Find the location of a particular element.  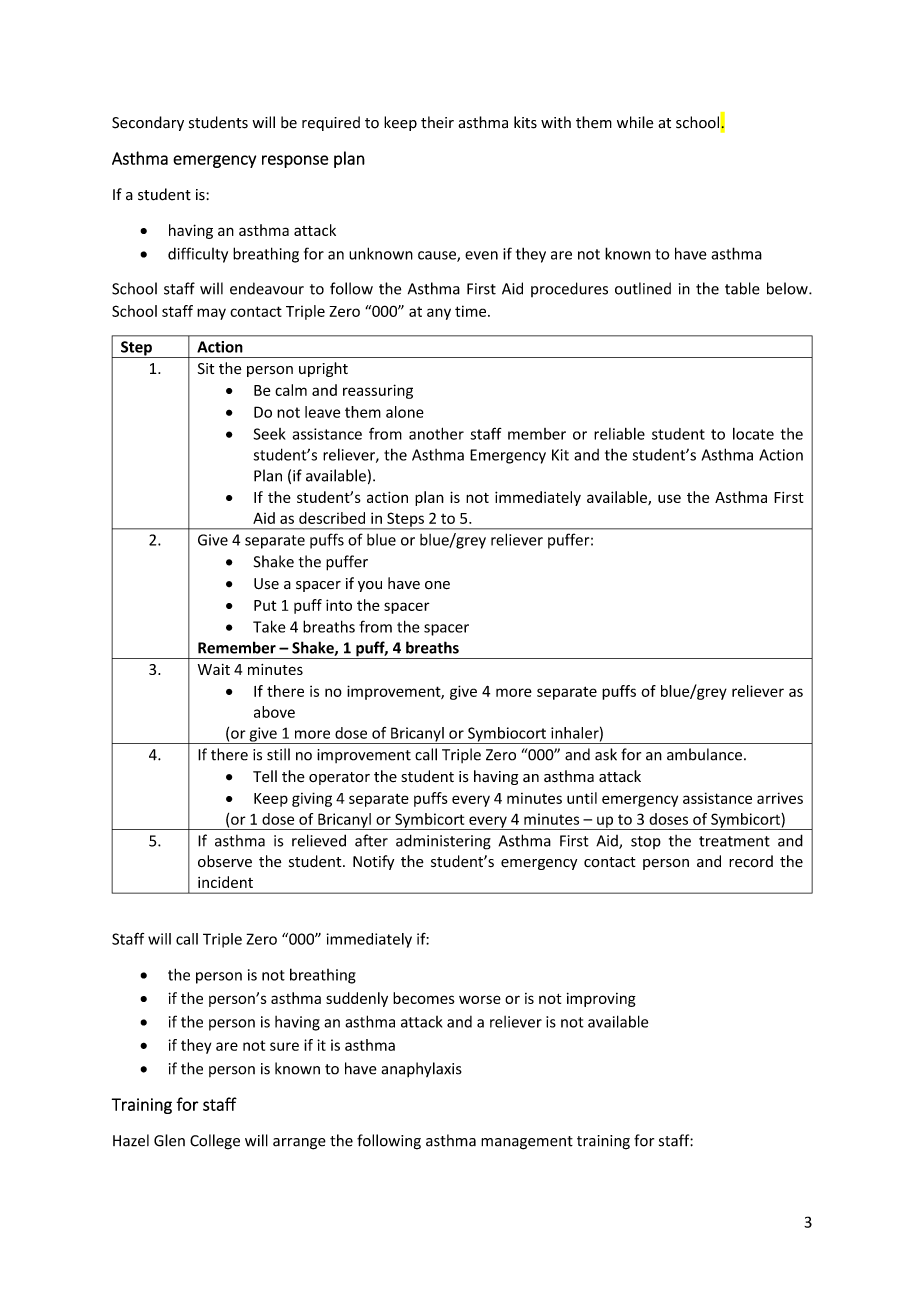

their is located at coordinates (437, 122).
